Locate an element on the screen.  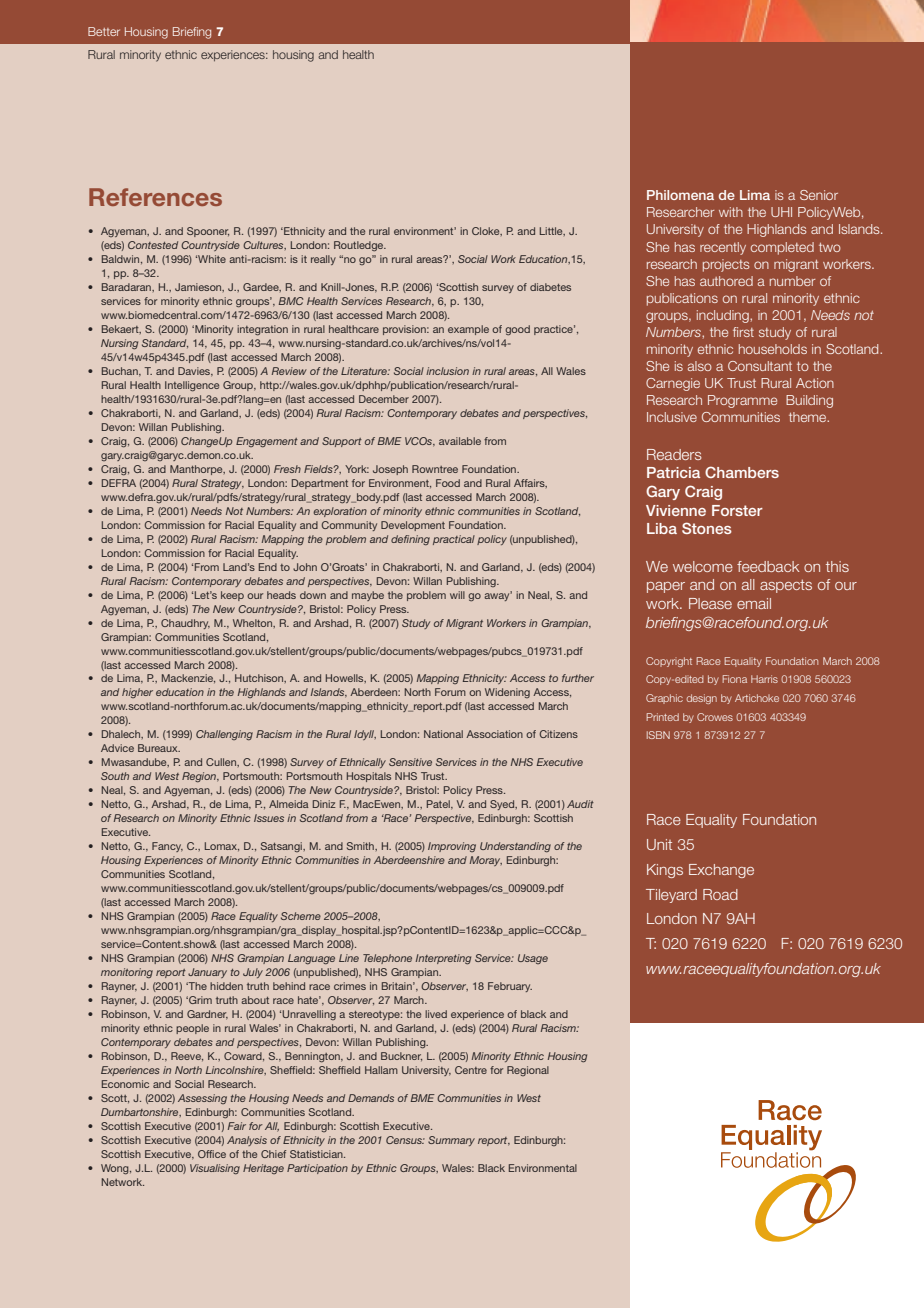
Summary is located at coordinates (451, 1141).
